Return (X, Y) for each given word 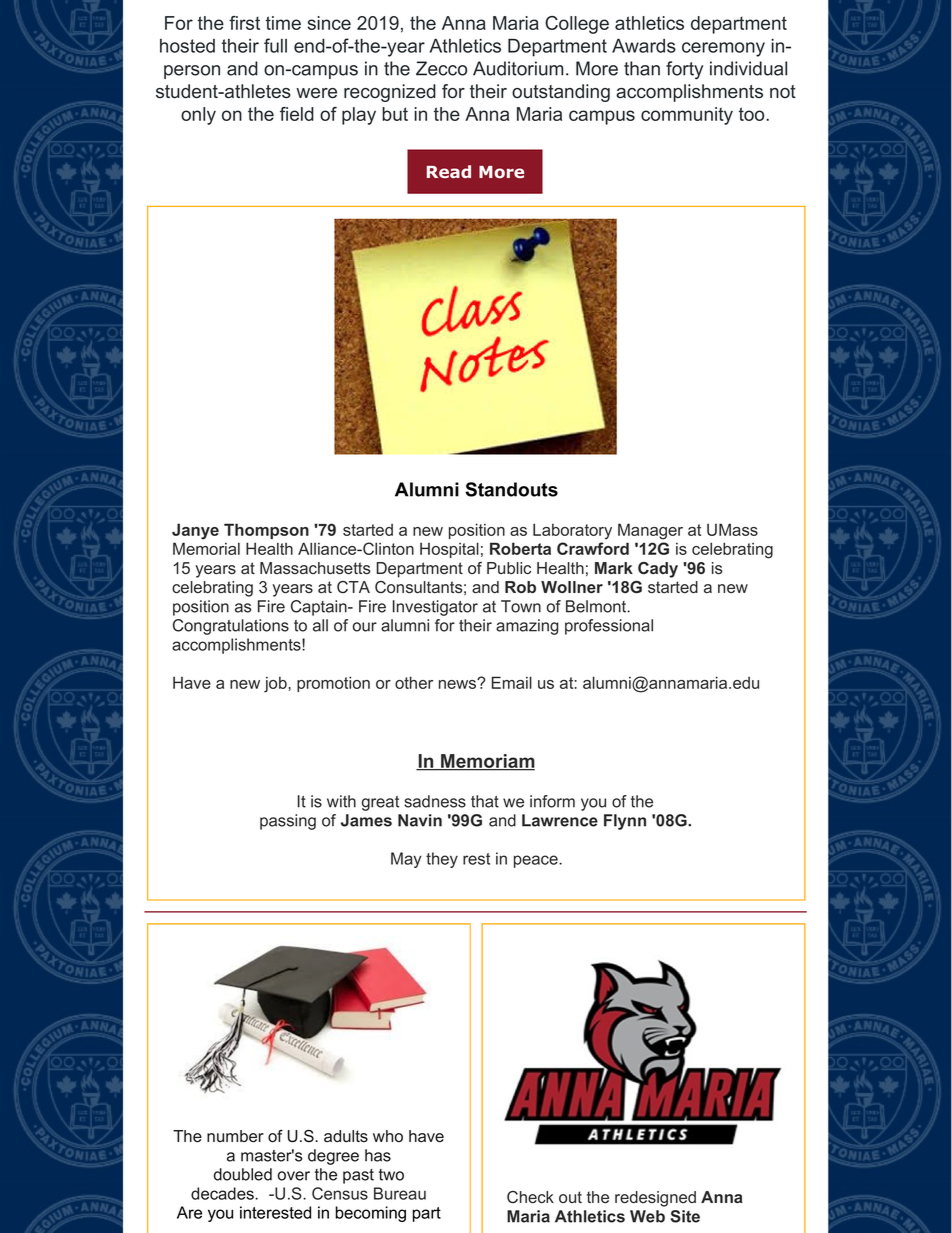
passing (288, 822)
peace (537, 861)
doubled (243, 1174)
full (275, 45)
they (442, 860)
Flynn (625, 822)
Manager (650, 531)
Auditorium (518, 68)
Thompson (266, 531)
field (297, 114)
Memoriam (487, 762)
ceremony (723, 49)
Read (449, 171)
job (276, 685)
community (687, 116)
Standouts (511, 489)
